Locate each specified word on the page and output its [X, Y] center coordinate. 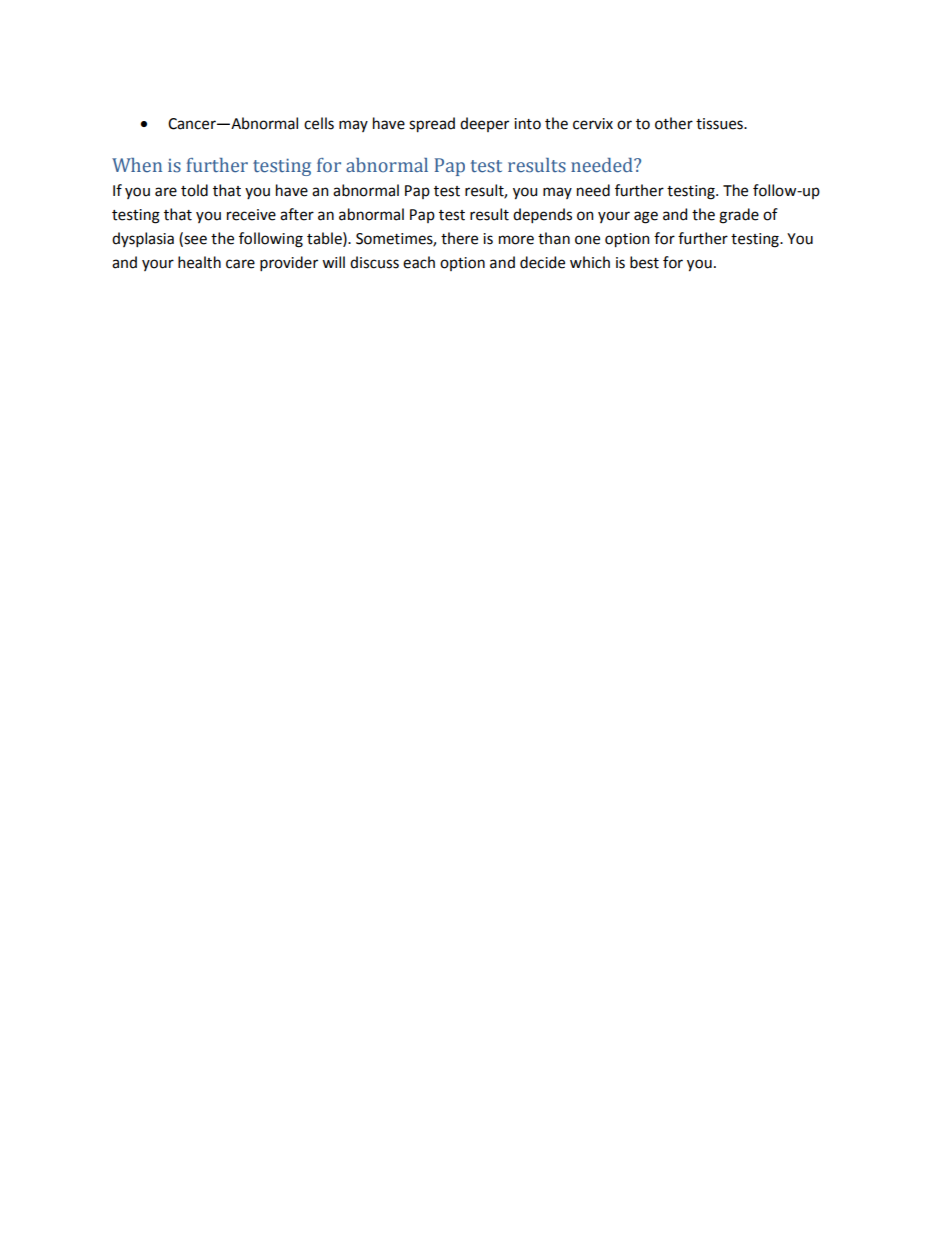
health [199, 262]
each [419, 262]
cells [319, 123]
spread [432, 125]
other [674, 123]
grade [739, 216]
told [194, 190]
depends [542, 215]
